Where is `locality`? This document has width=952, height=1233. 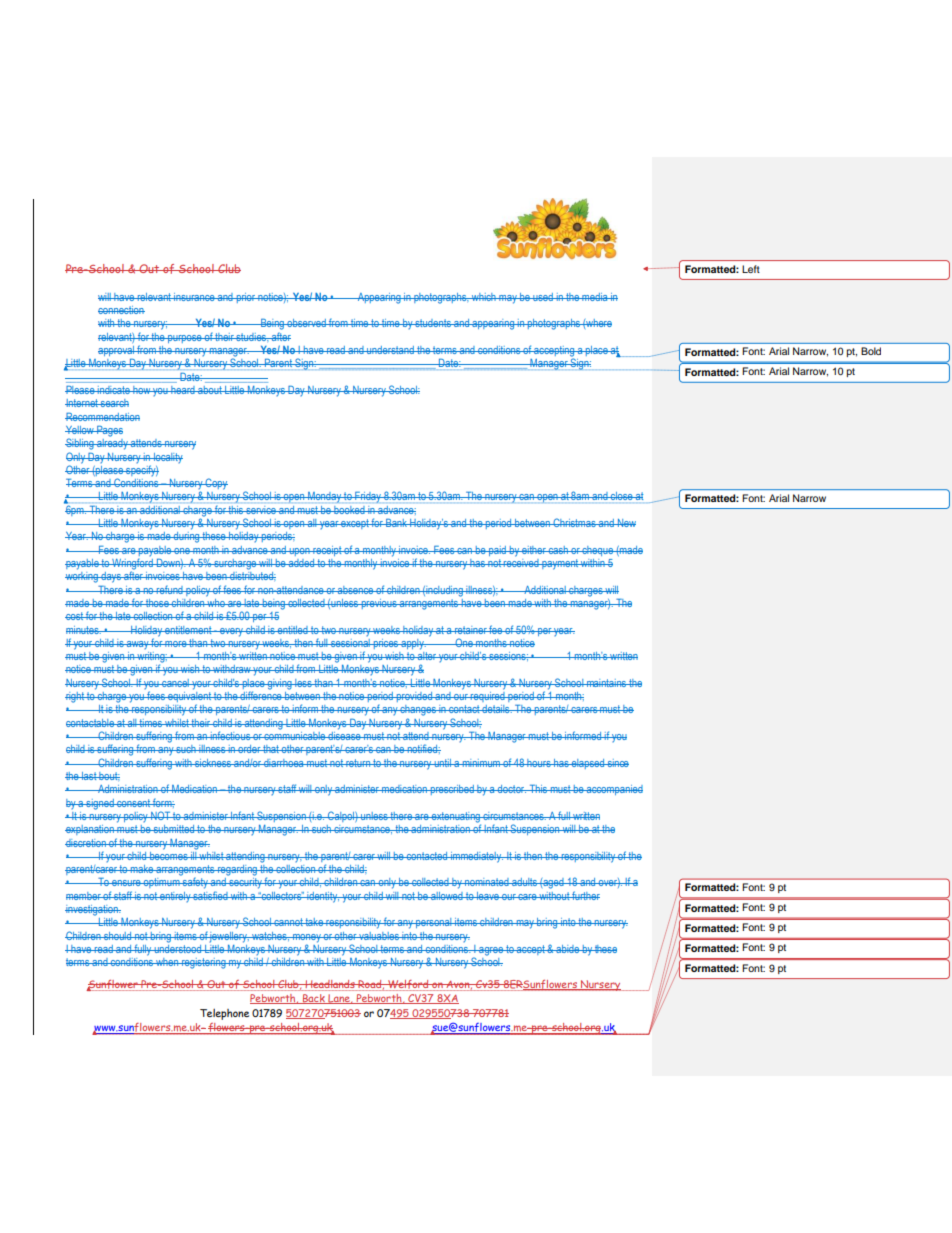
locality is located at coordinates (167, 458).
